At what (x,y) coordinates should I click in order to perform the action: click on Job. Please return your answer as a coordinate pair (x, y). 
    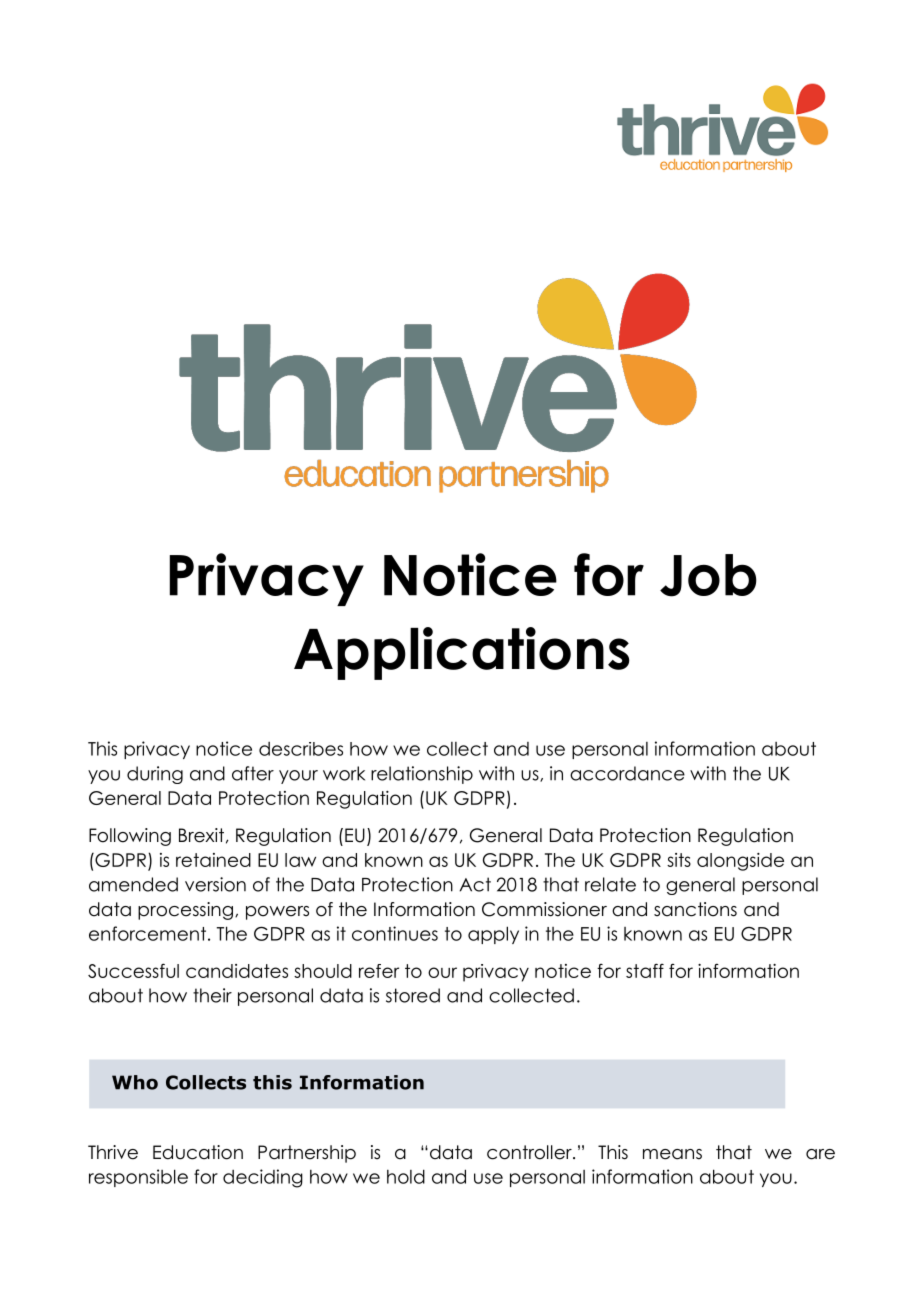
    Looking at the image, I should click on (708, 575).
